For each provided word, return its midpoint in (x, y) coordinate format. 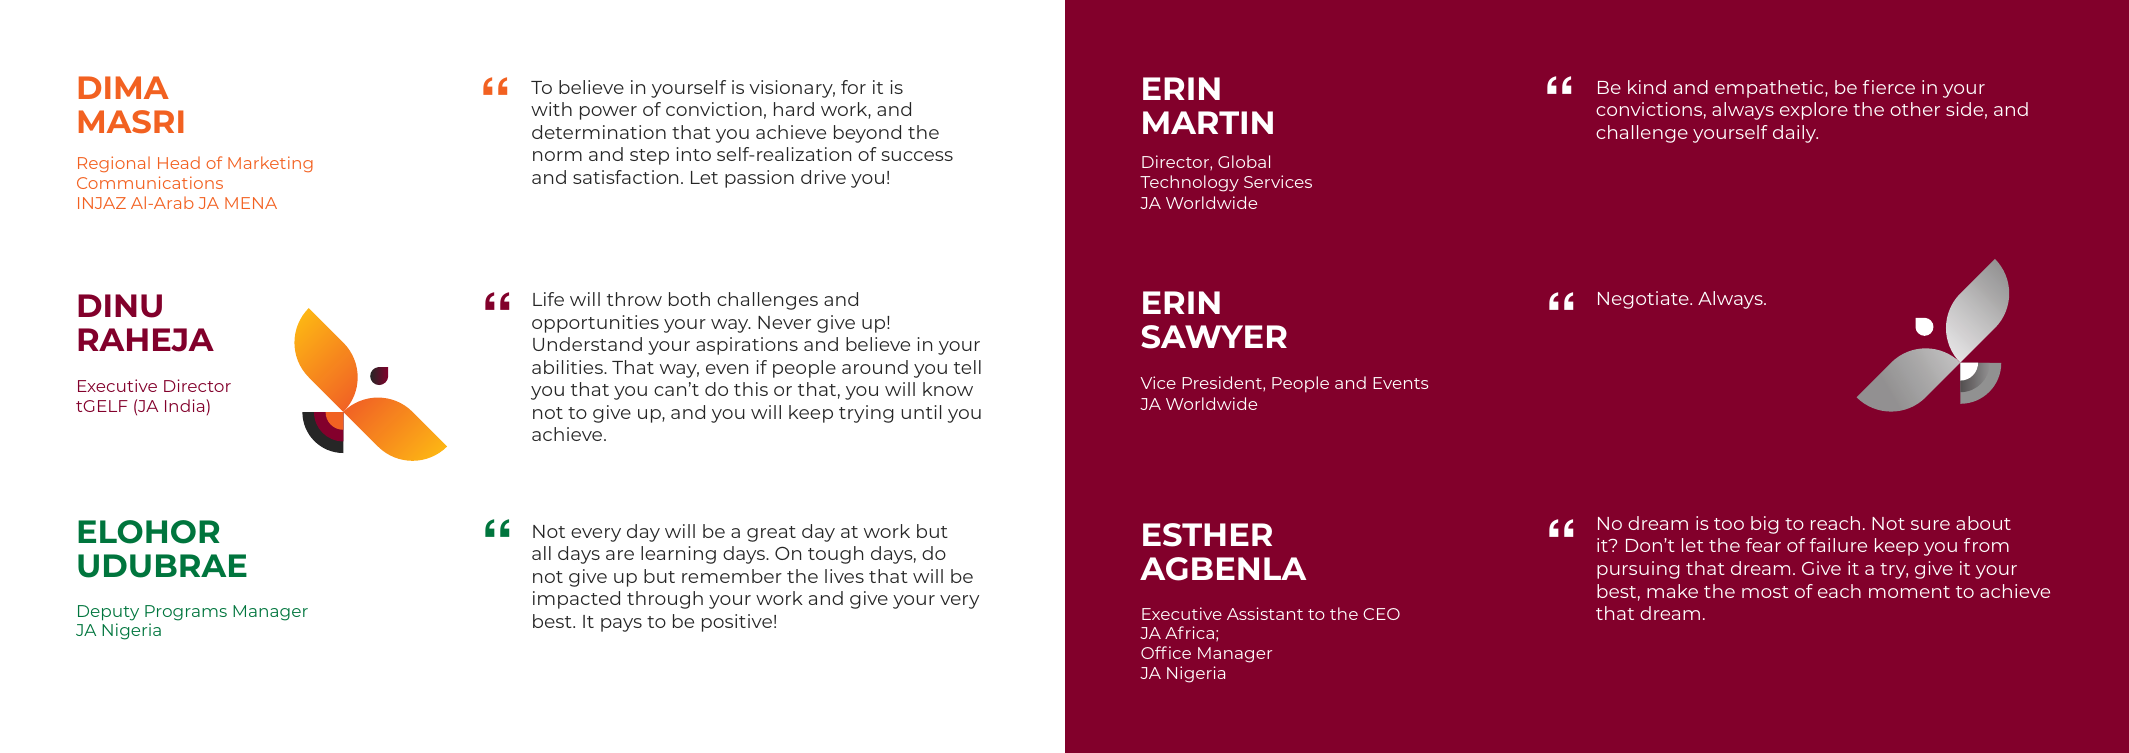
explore (1814, 111)
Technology (1189, 183)
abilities (568, 367)
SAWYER (1214, 337)
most (1765, 592)
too (1729, 524)
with (551, 109)
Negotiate (1644, 300)
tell (967, 367)
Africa (1189, 632)
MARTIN (1208, 122)
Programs (186, 613)
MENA (251, 203)
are (620, 555)
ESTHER (1207, 535)
